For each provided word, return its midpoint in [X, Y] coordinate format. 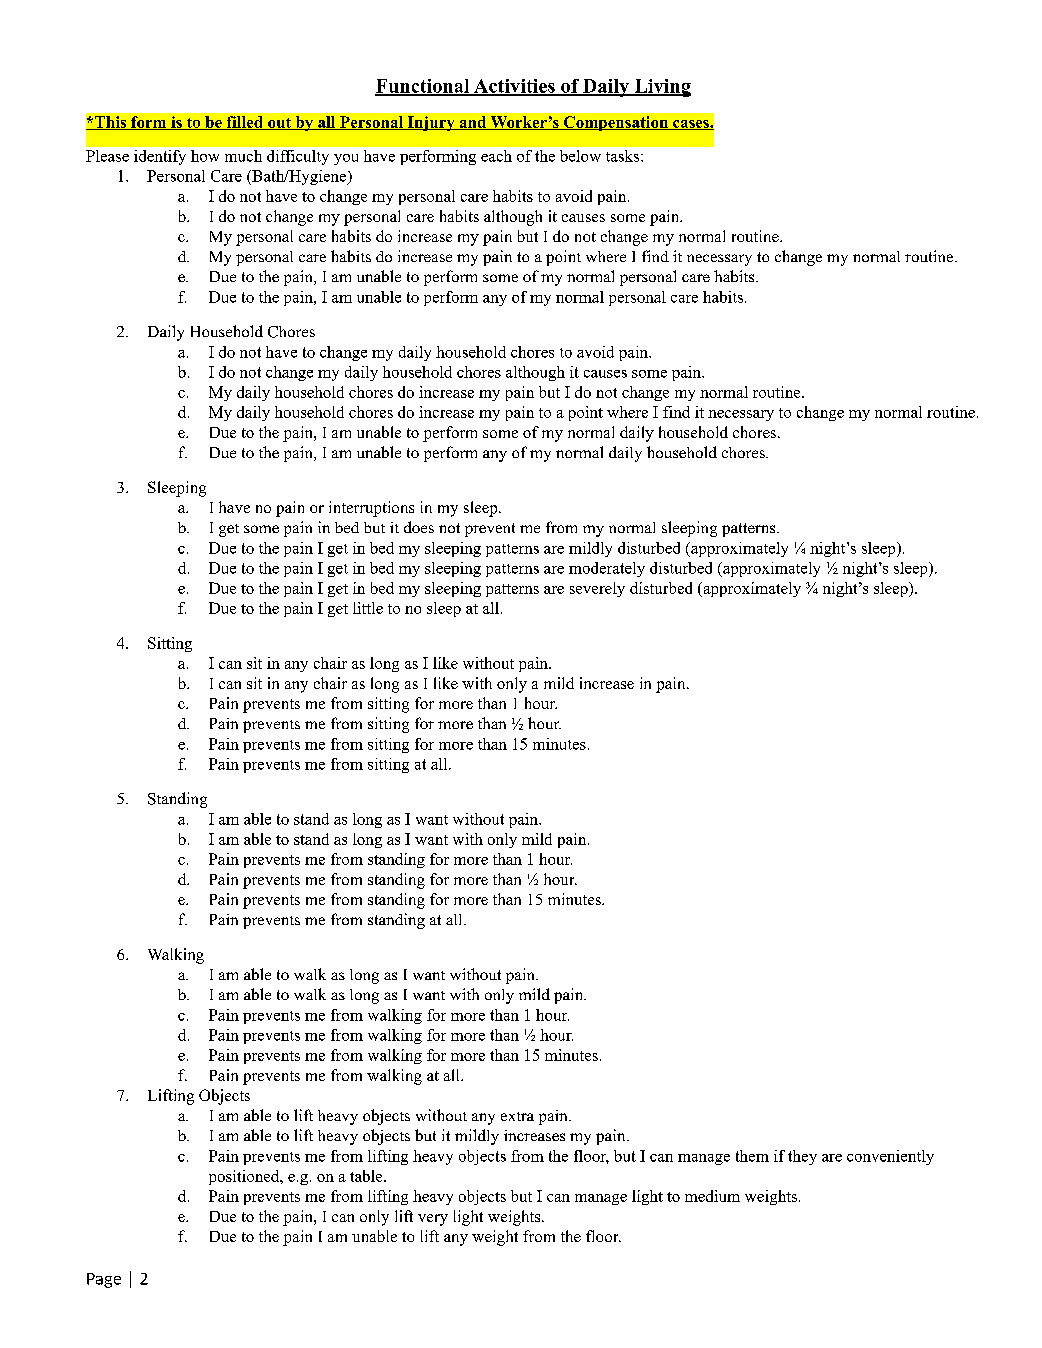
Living [661, 88]
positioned [245, 1177]
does [419, 527]
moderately [607, 569]
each [496, 156]
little [368, 608]
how [205, 156]
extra [517, 1116]
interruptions [371, 509]
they [802, 1157]
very [433, 1220]
